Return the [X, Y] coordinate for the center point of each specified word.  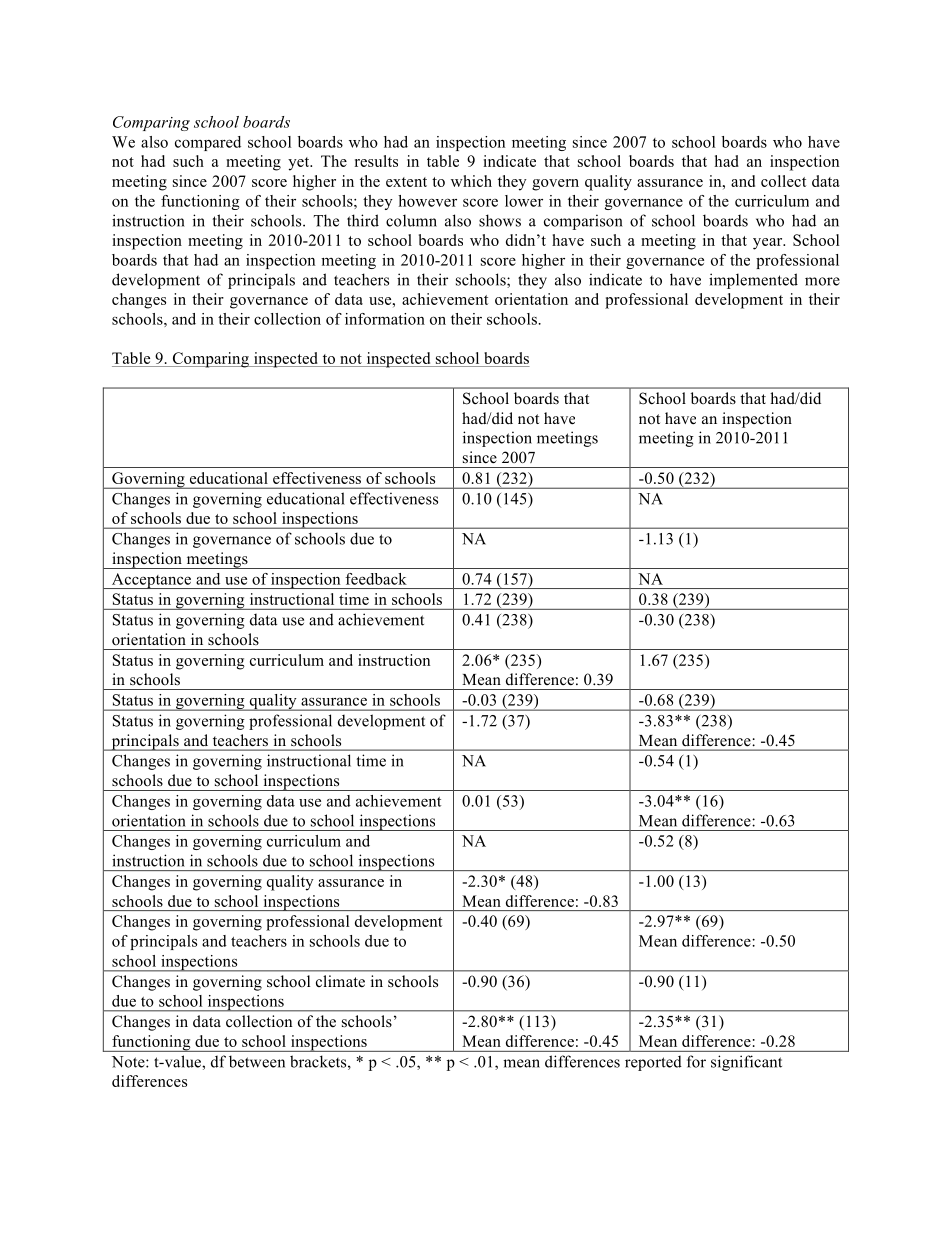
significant [746, 1063]
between [257, 1061]
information [385, 319]
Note [129, 1062]
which [471, 181]
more [822, 281]
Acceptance [151, 581]
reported [653, 1063]
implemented [753, 281]
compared [208, 143]
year [769, 244]
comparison [583, 222]
